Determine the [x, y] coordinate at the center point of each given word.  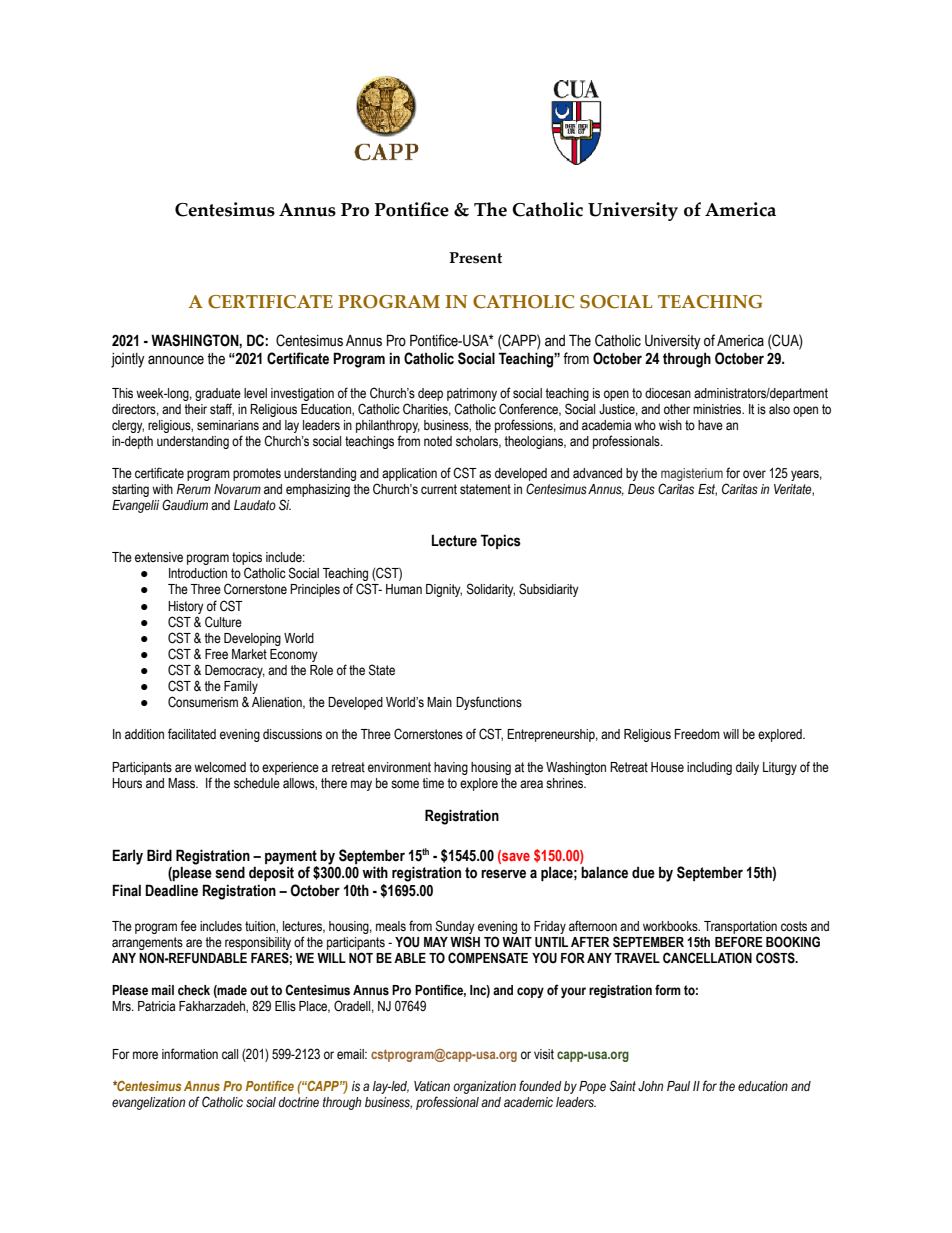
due [643, 873]
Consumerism [203, 702]
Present [475, 258]
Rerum [194, 489]
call [230, 1054]
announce [176, 360]
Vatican [432, 1086]
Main [439, 702]
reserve [503, 874]
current [439, 489]
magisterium [692, 476]
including [709, 768]
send [230, 872]
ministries [718, 409]
